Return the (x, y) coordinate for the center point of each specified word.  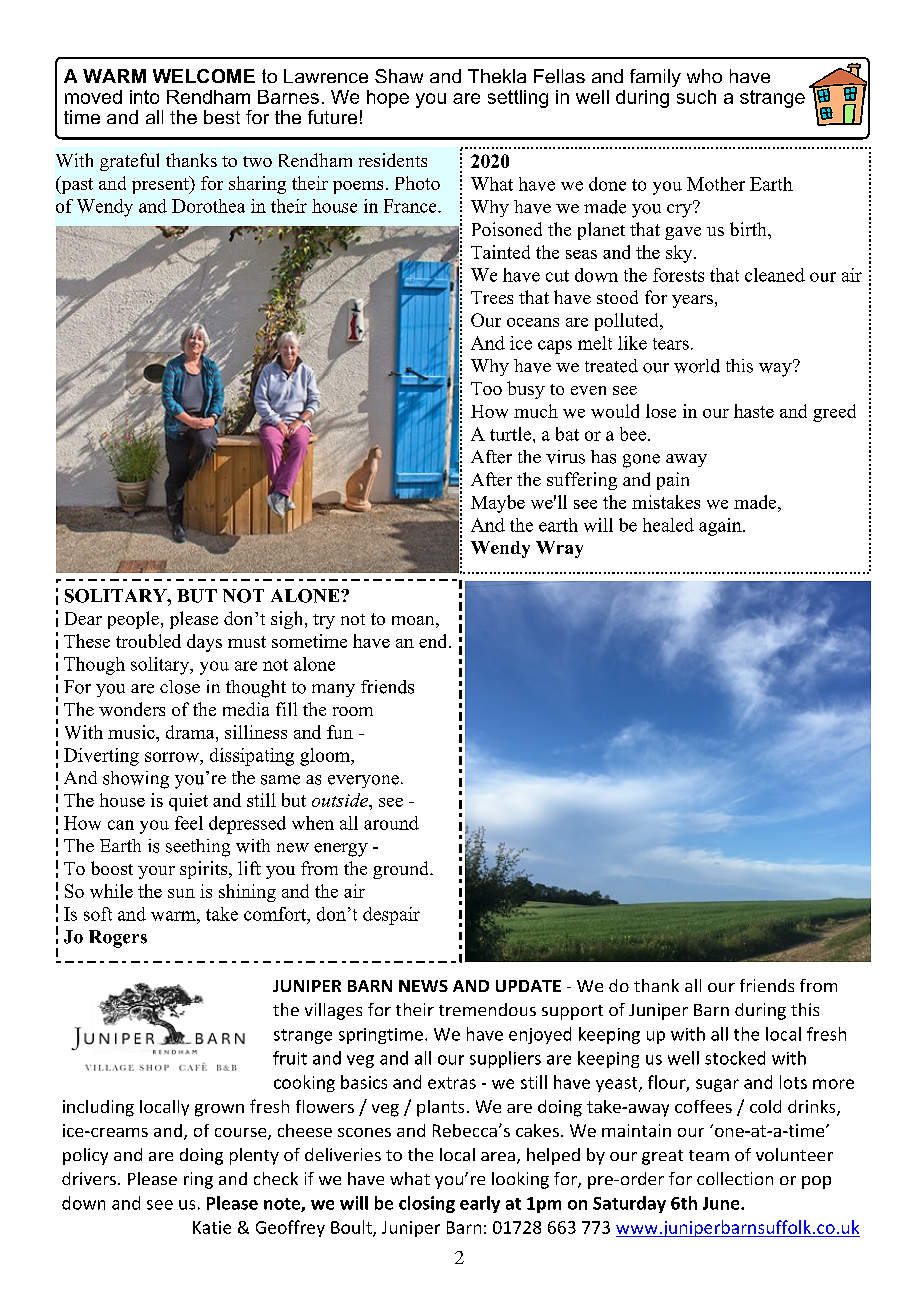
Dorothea (208, 206)
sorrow (173, 757)
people (133, 620)
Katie (212, 1227)
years (692, 301)
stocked (735, 1058)
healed (668, 525)
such (696, 97)
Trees (492, 297)
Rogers (118, 939)
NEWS (423, 986)
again (721, 527)
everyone (365, 781)
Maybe (498, 504)
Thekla (497, 76)
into (144, 97)
